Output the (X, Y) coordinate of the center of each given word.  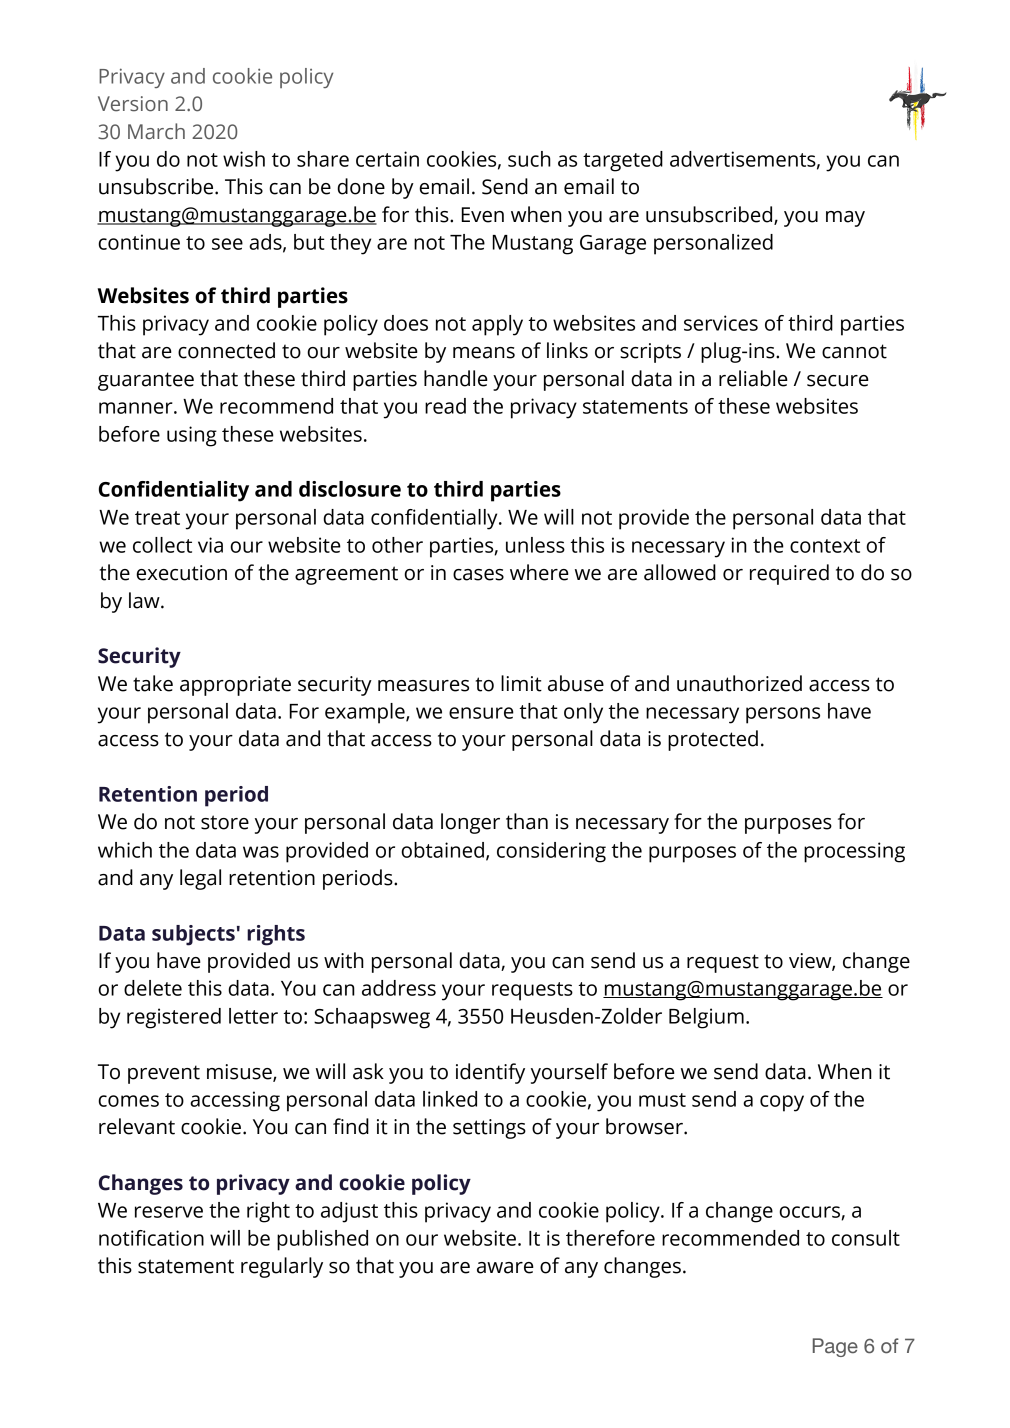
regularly (282, 1267)
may (845, 219)
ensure (481, 713)
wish (244, 159)
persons (783, 715)
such (529, 159)
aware (505, 1268)
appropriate (235, 686)
